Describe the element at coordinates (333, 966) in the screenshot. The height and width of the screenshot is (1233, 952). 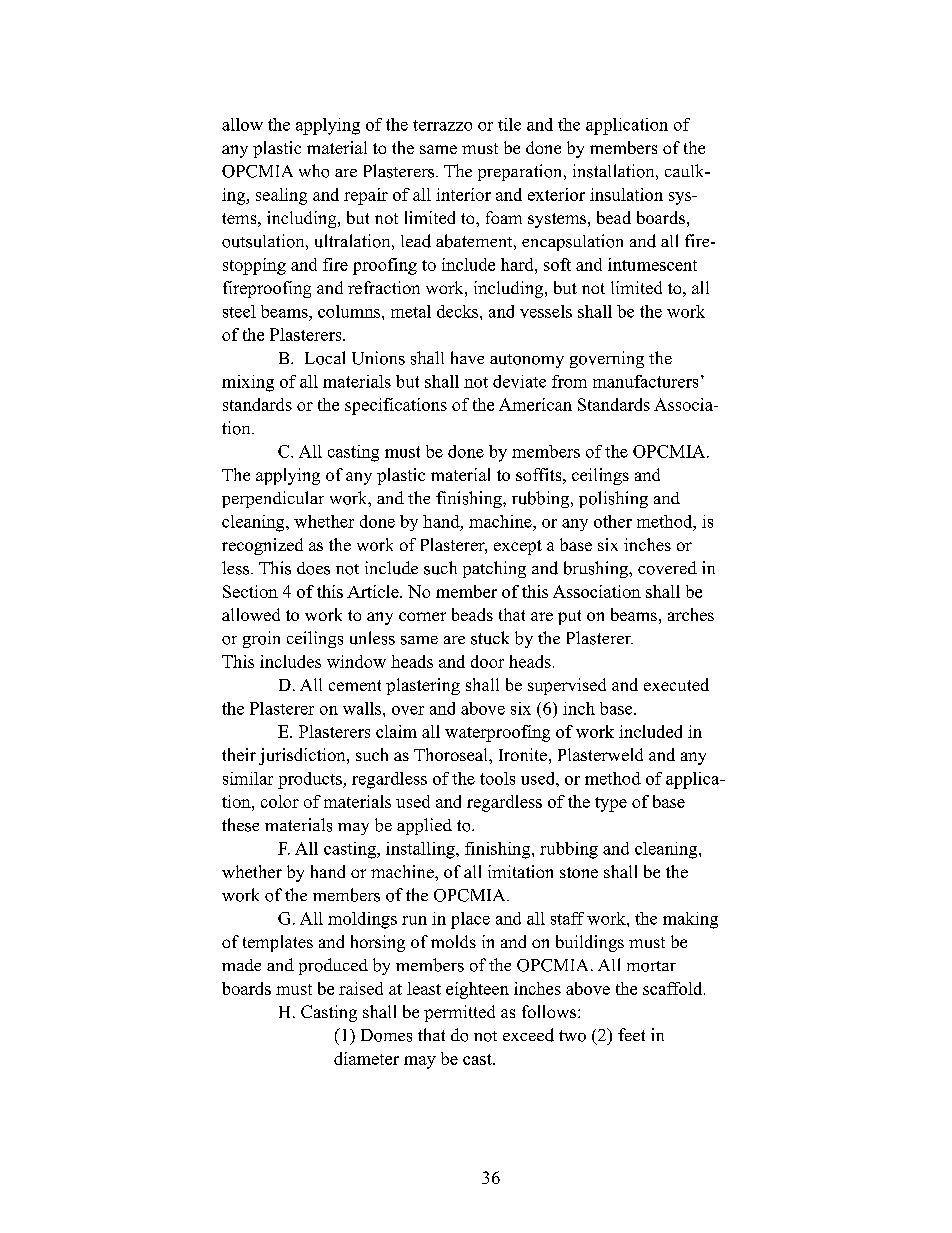
I see `produced` at that location.
